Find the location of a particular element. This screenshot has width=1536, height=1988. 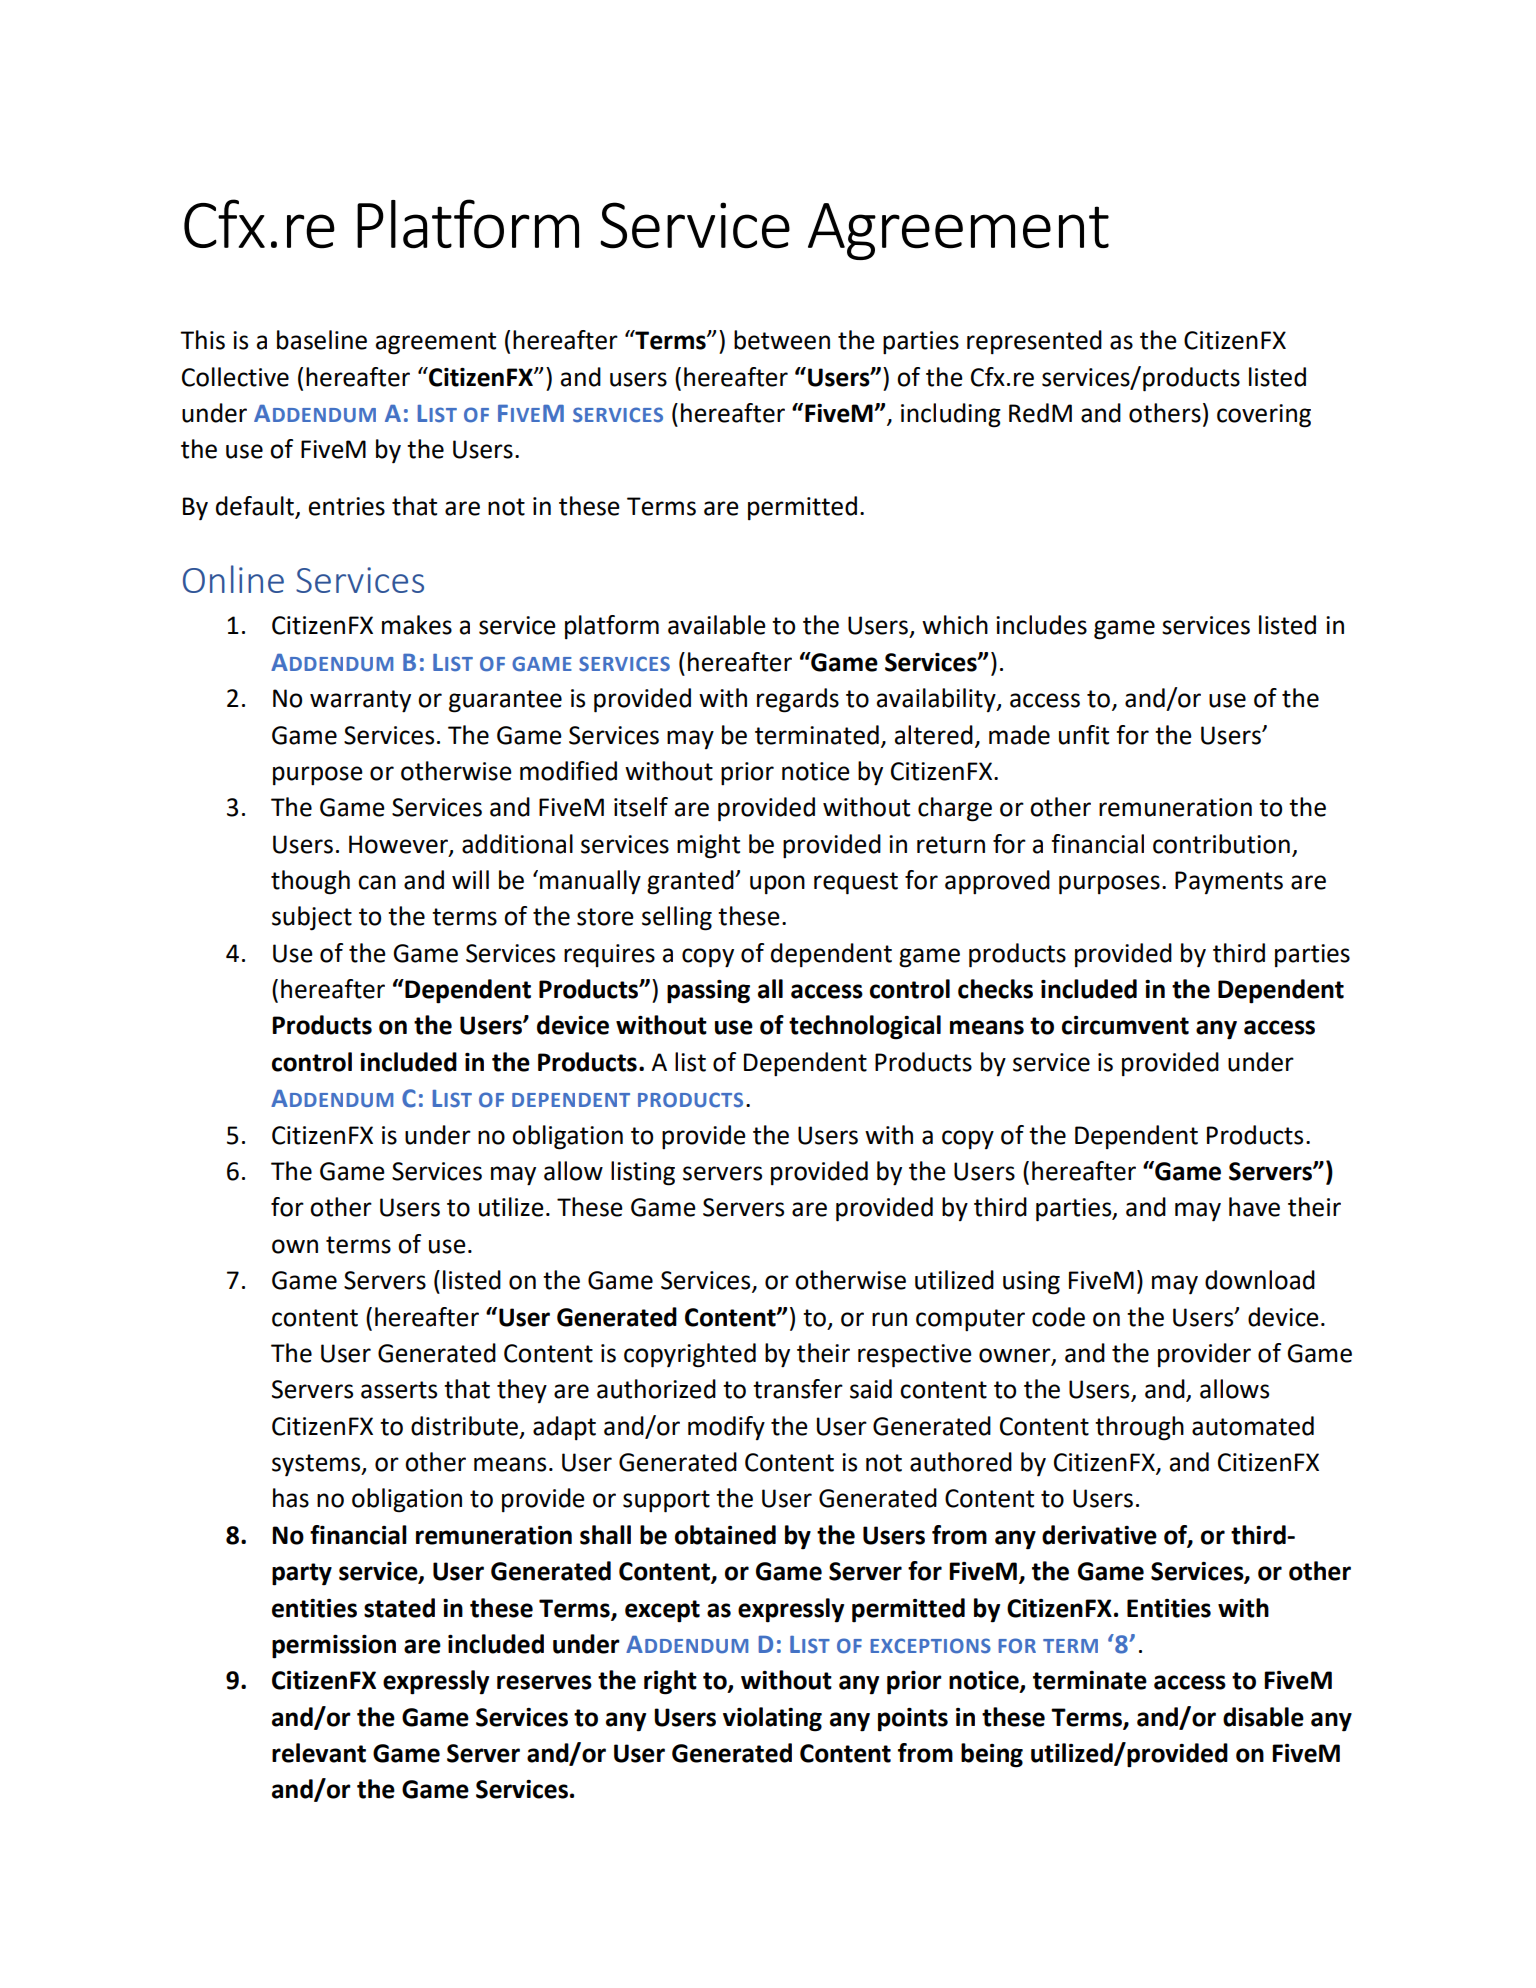

represented is located at coordinates (1034, 342).
